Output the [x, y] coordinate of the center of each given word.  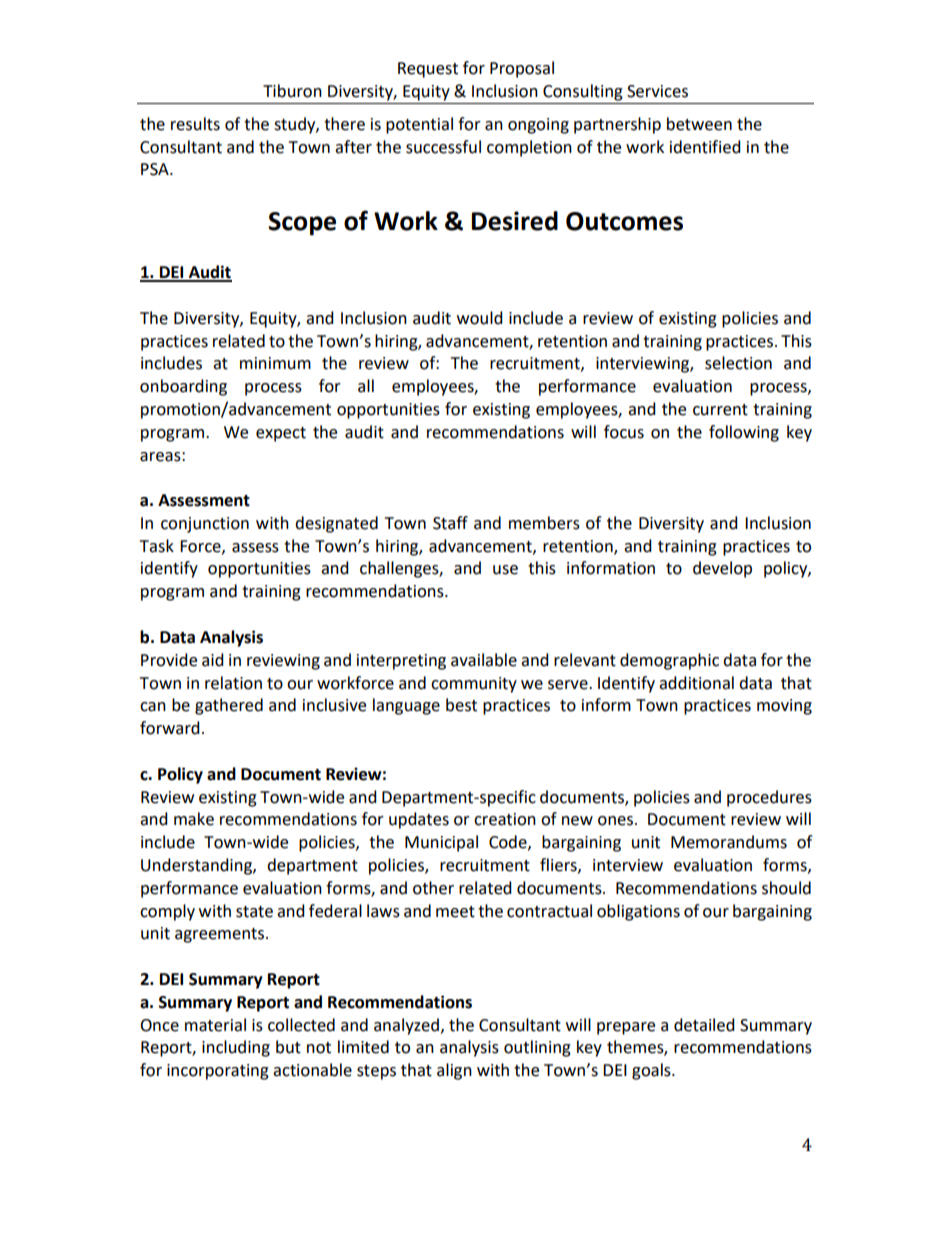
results [195, 124]
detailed [704, 1025]
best [461, 705]
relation [233, 683]
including [236, 1048]
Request [428, 70]
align [454, 1071]
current [720, 410]
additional [696, 683]
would [480, 318]
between [699, 124]
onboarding [183, 387]
